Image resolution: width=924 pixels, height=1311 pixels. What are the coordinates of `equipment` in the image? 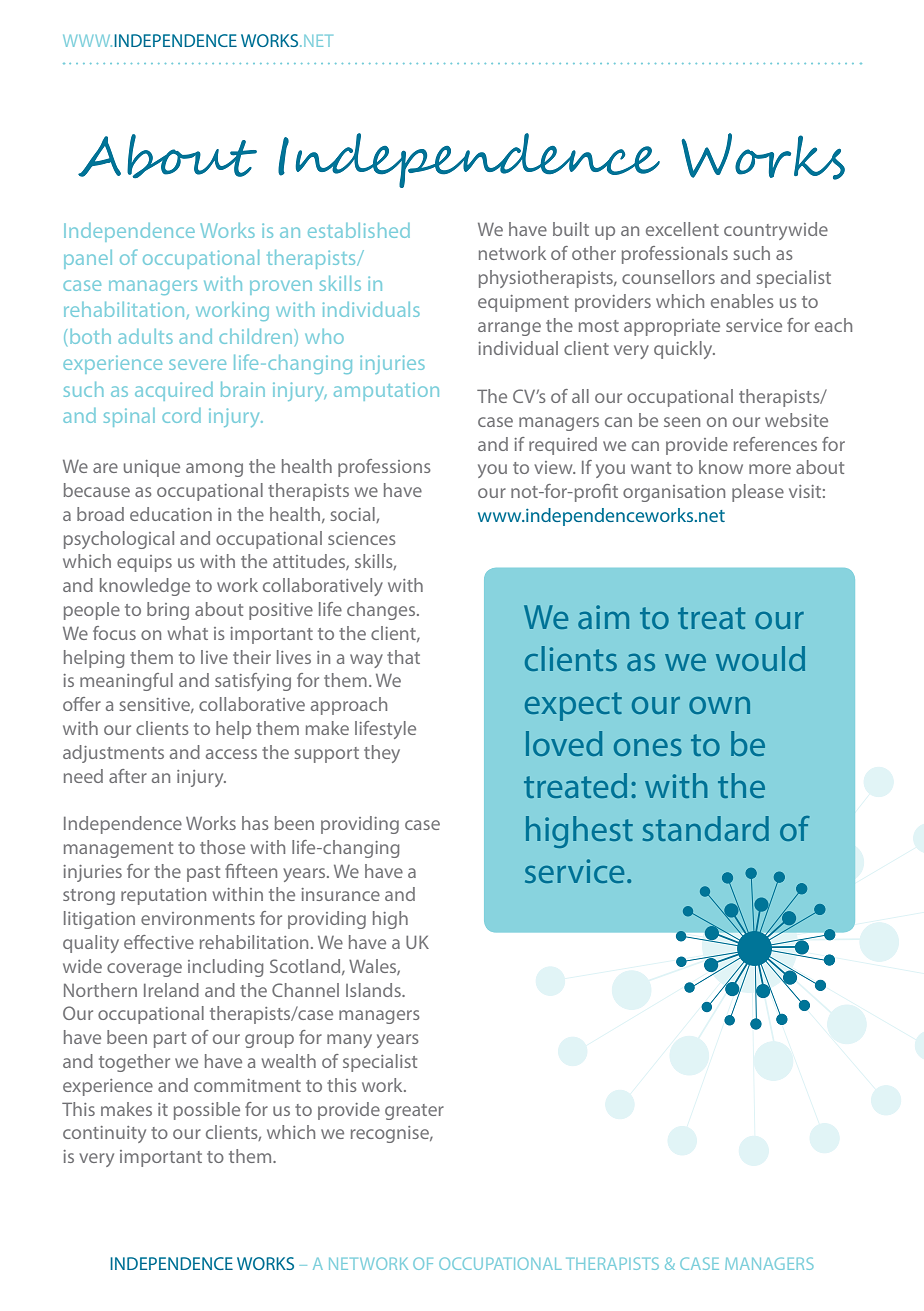 It's located at (523, 303).
